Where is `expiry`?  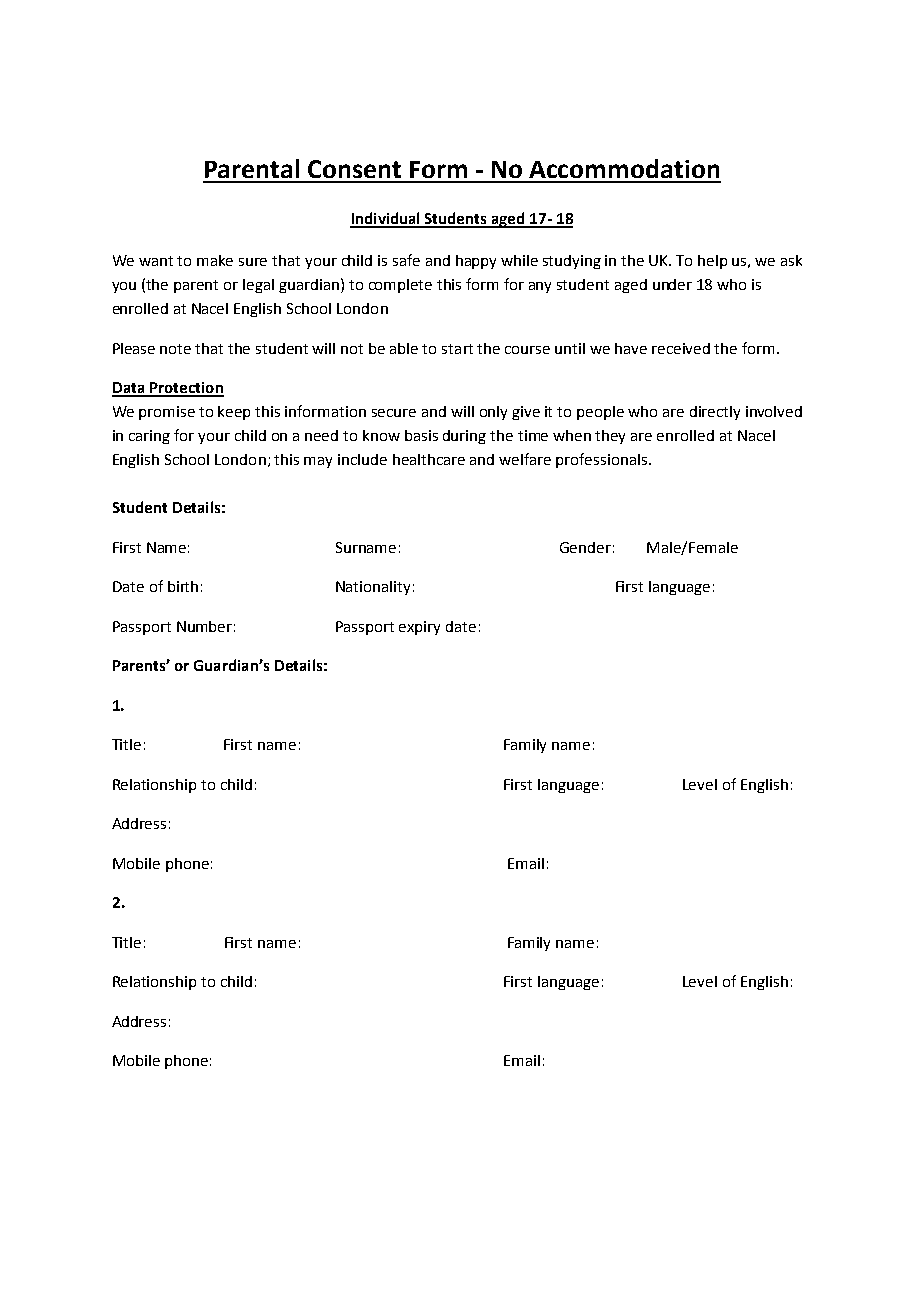
expiry is located at coordinates (419, 628).
